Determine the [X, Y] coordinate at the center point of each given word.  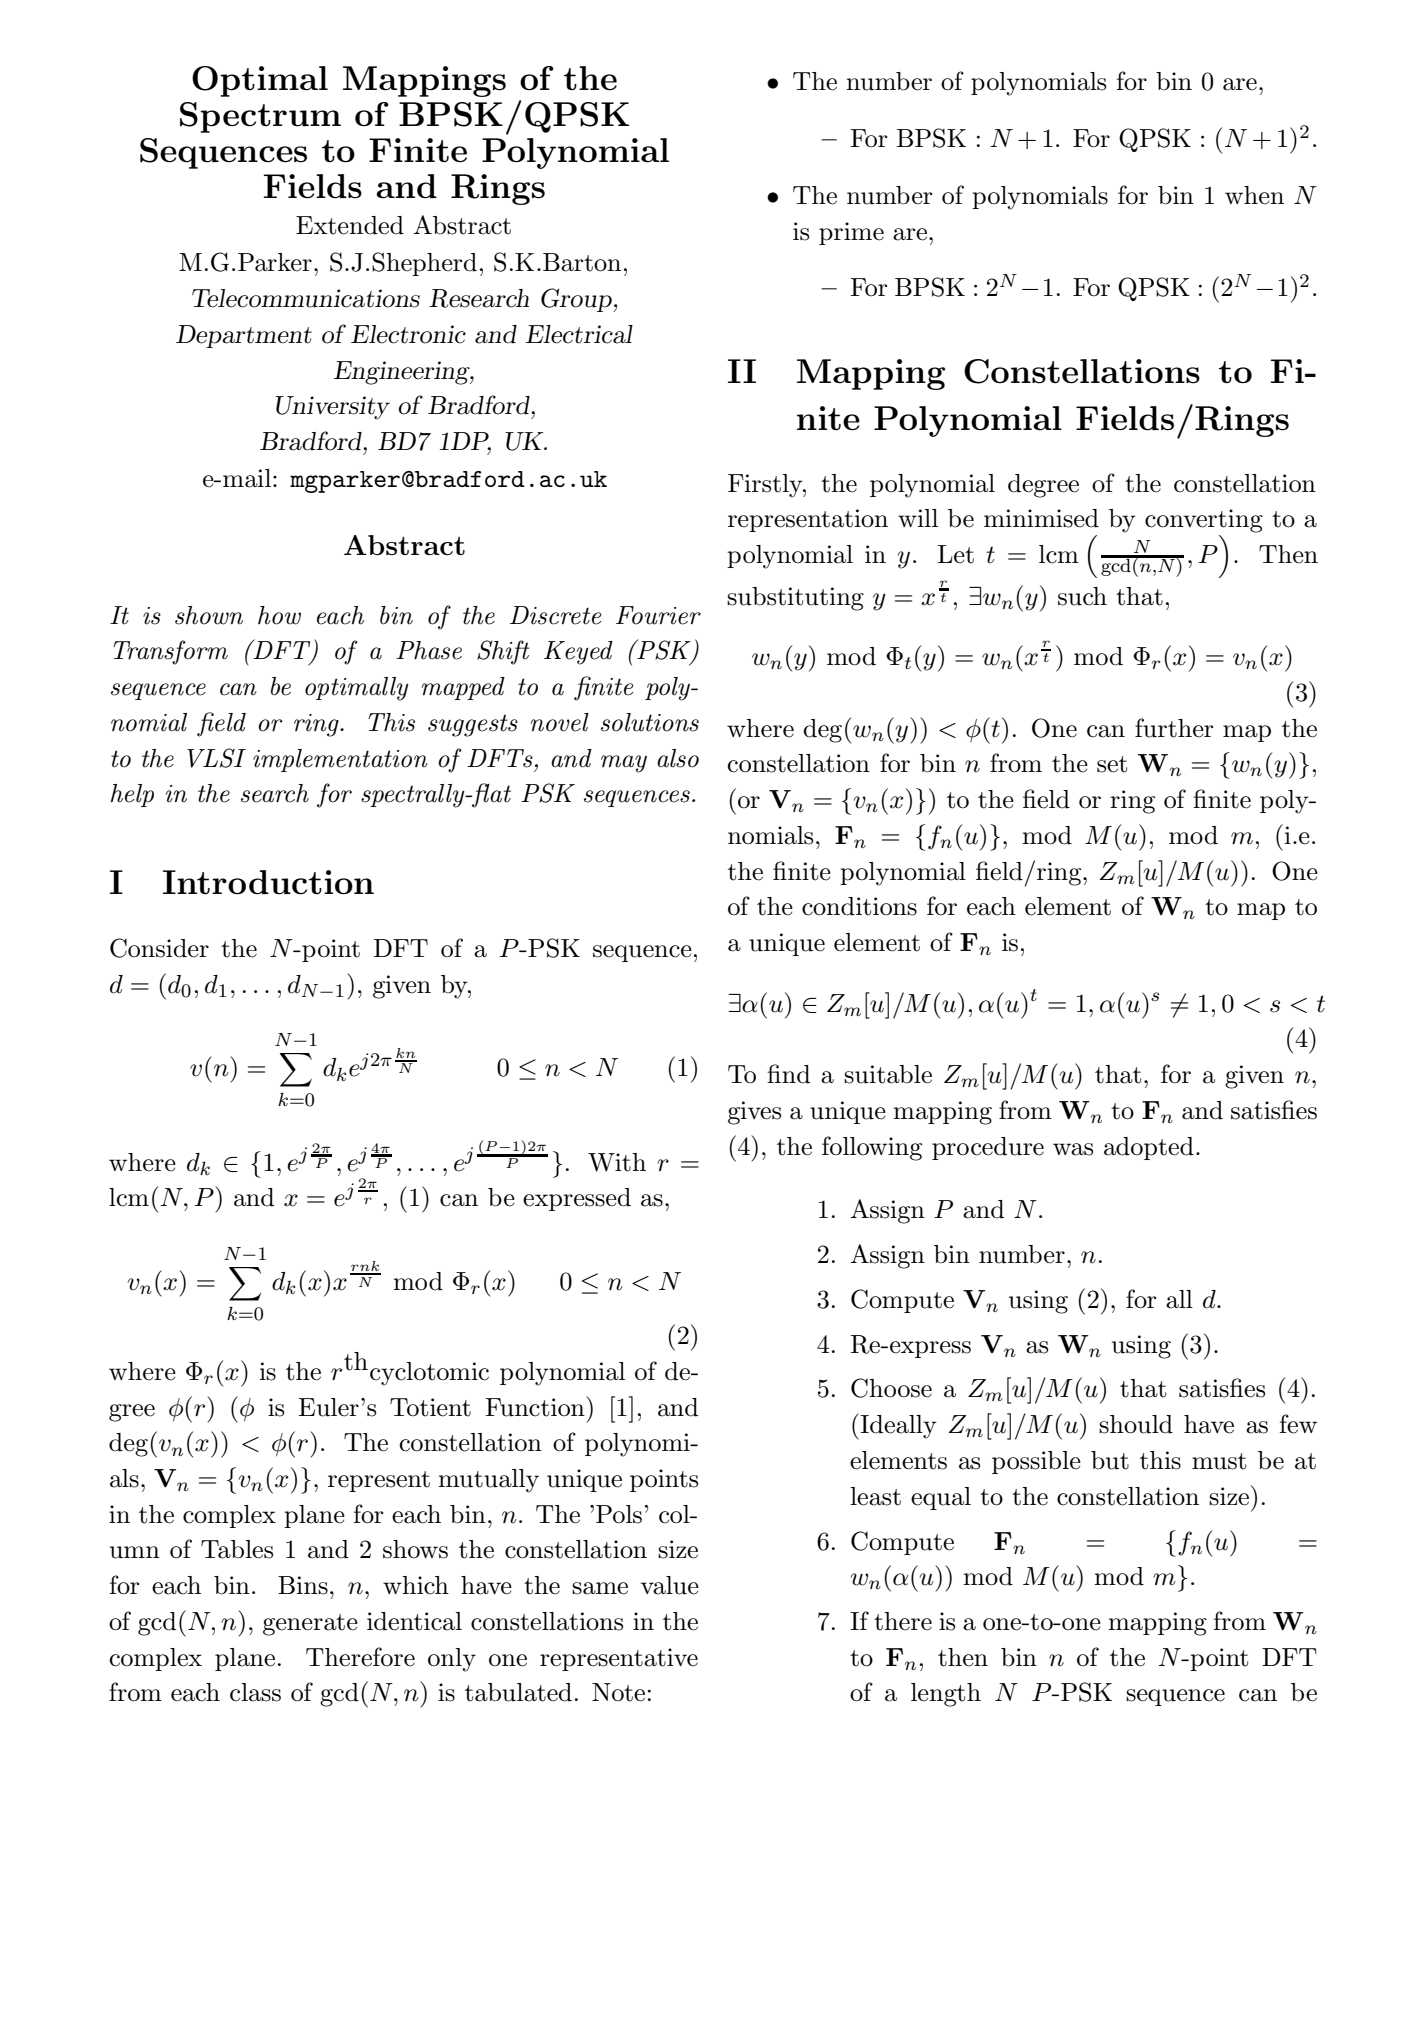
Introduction [268, 882]
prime [851, 233]
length [946, 1695]
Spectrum [260, 117]
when [1254, 195]
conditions [859, 906]
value [670, 1585]
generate [310, 1625]
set [1112, 764]
